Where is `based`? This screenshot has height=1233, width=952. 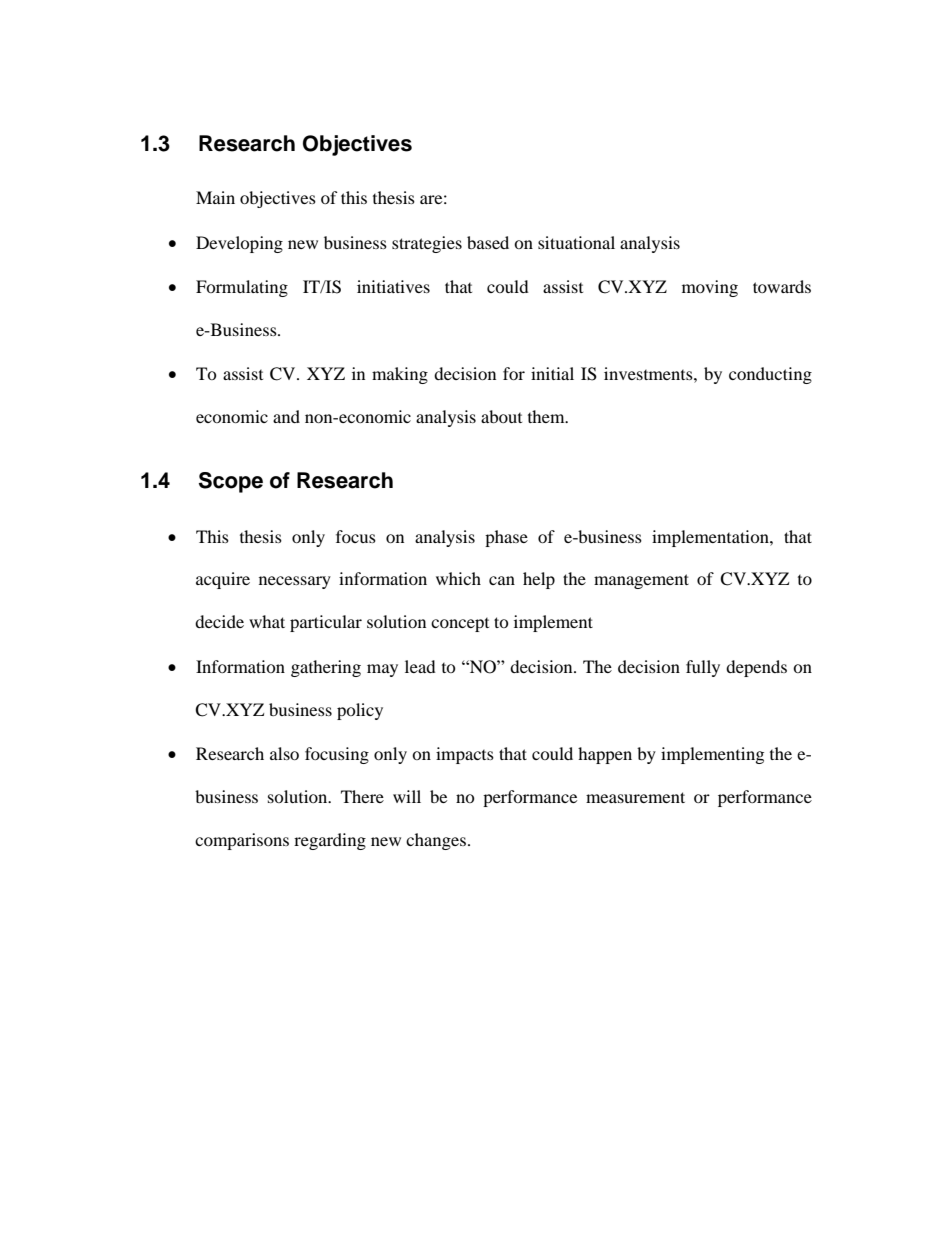
based is located at coordinates (488, 242).
